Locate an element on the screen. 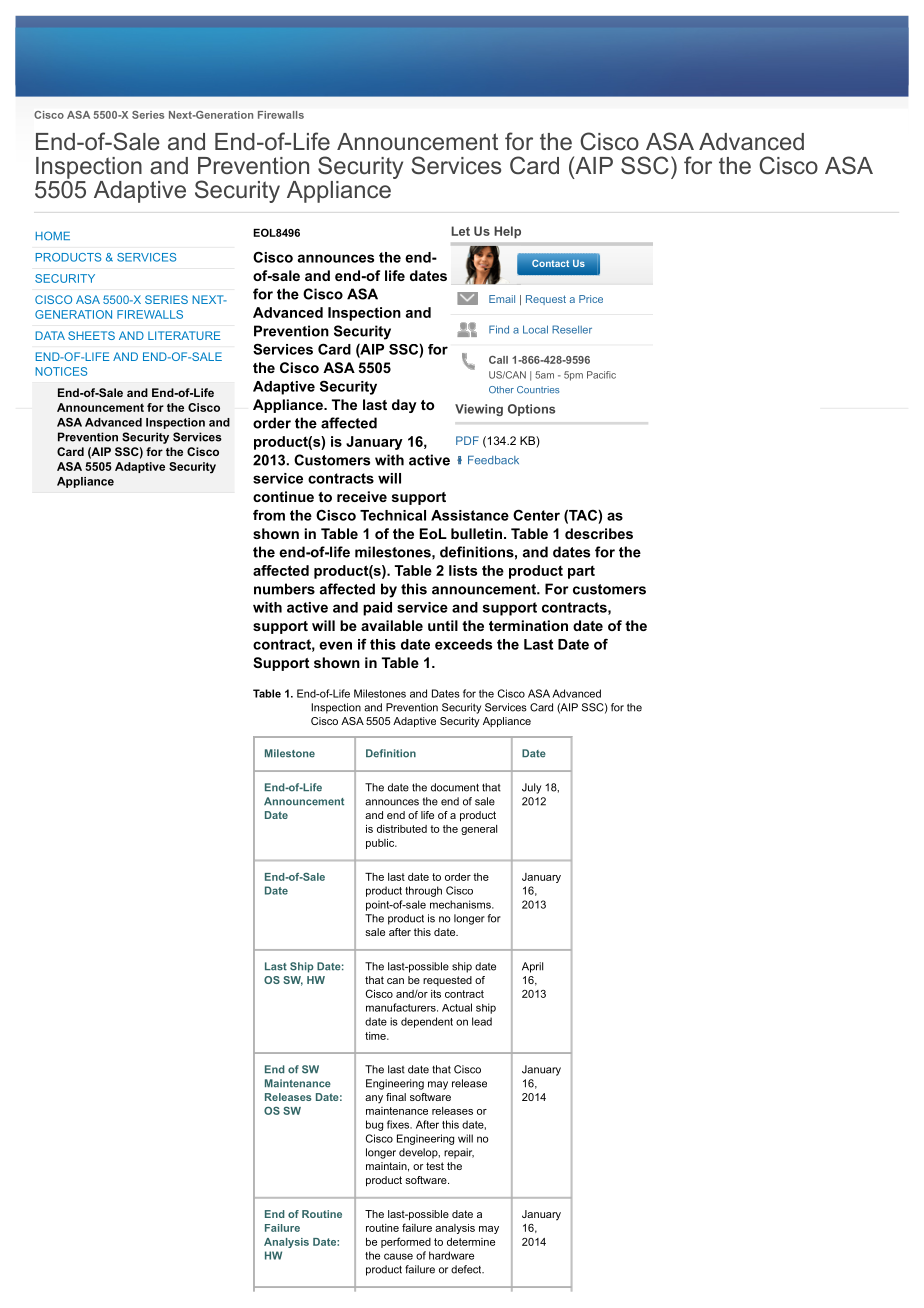 The height and width of the screenshot is (1308, 924). dependent is located at coordinates (427, 1022).
